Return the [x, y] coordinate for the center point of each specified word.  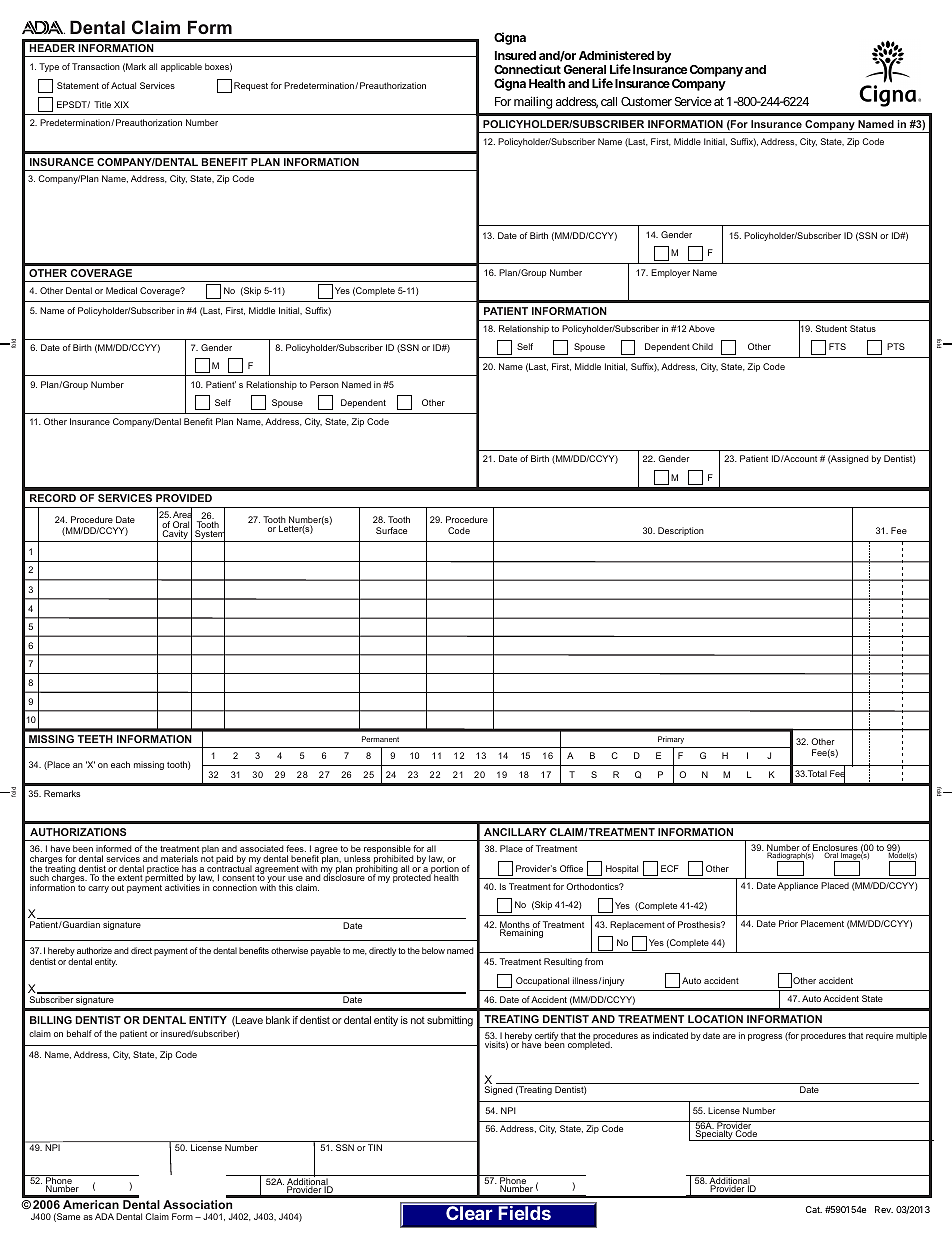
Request [251, 86]
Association [197, 1204]
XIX [121, 104]
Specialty [714, 1134]
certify [547, 1038]
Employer [670, 273]
